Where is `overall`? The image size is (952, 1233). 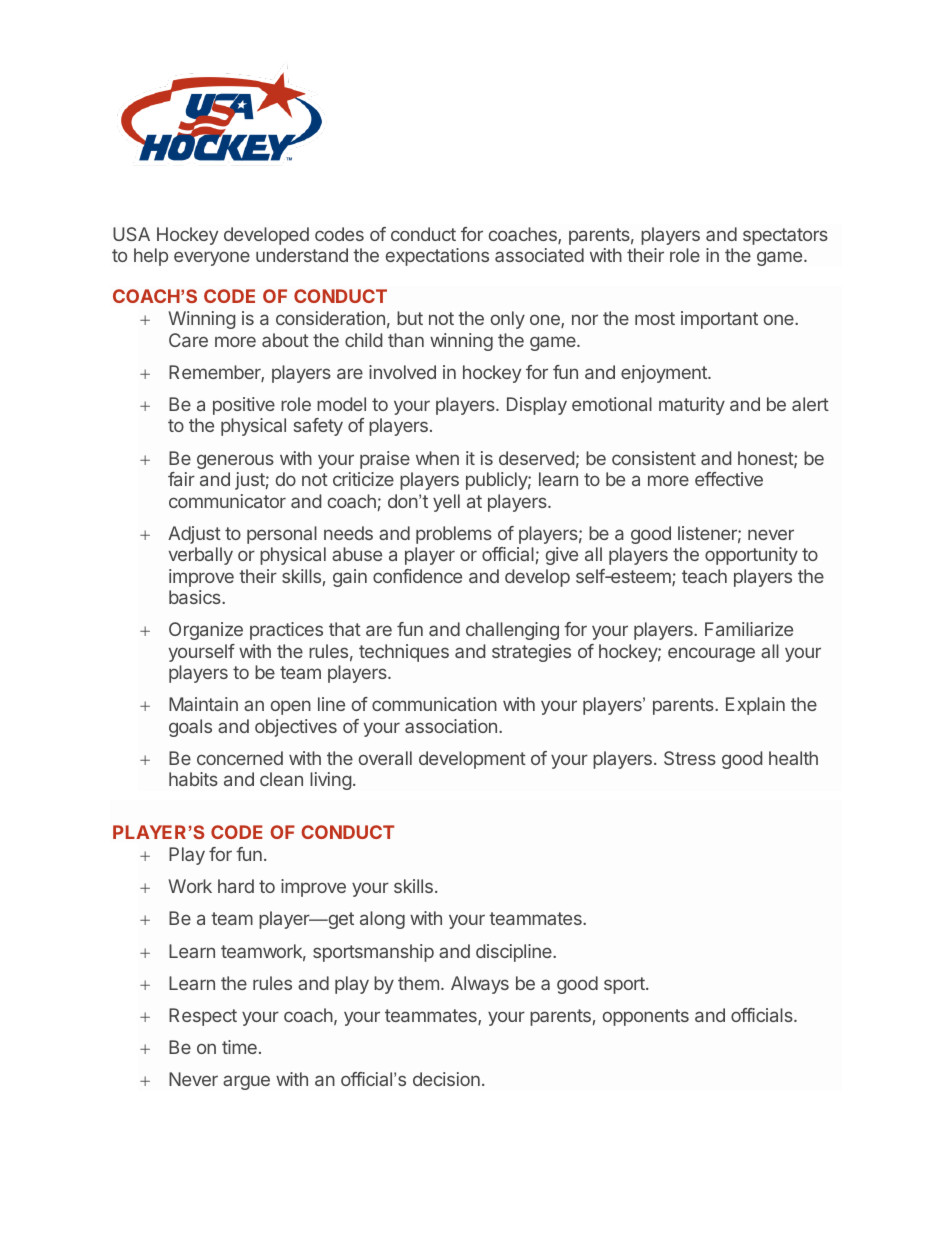
overall is located at coordinates (385, 758).
